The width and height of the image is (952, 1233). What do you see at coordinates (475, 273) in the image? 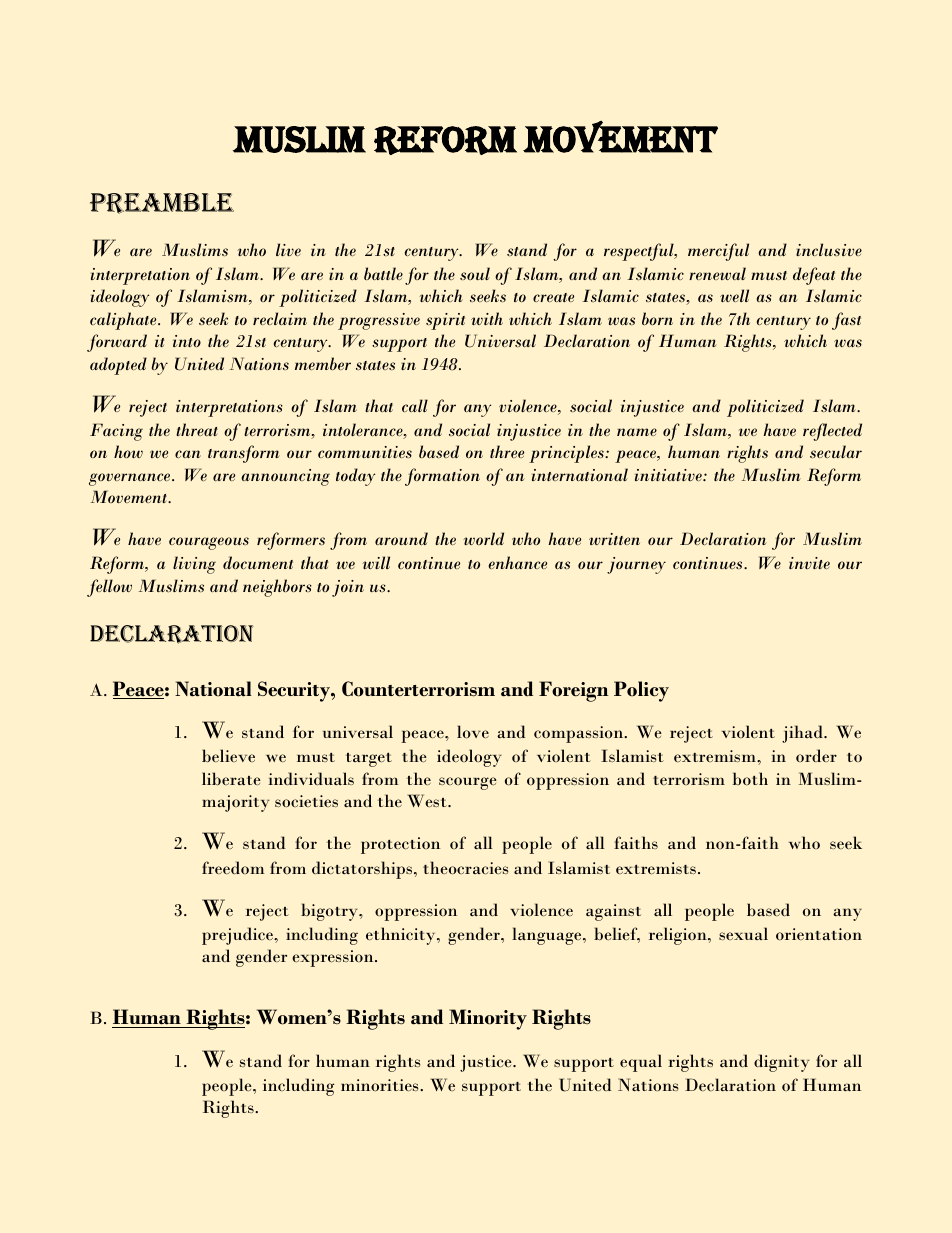
I see `soul` at bounding box center [475, 273].
